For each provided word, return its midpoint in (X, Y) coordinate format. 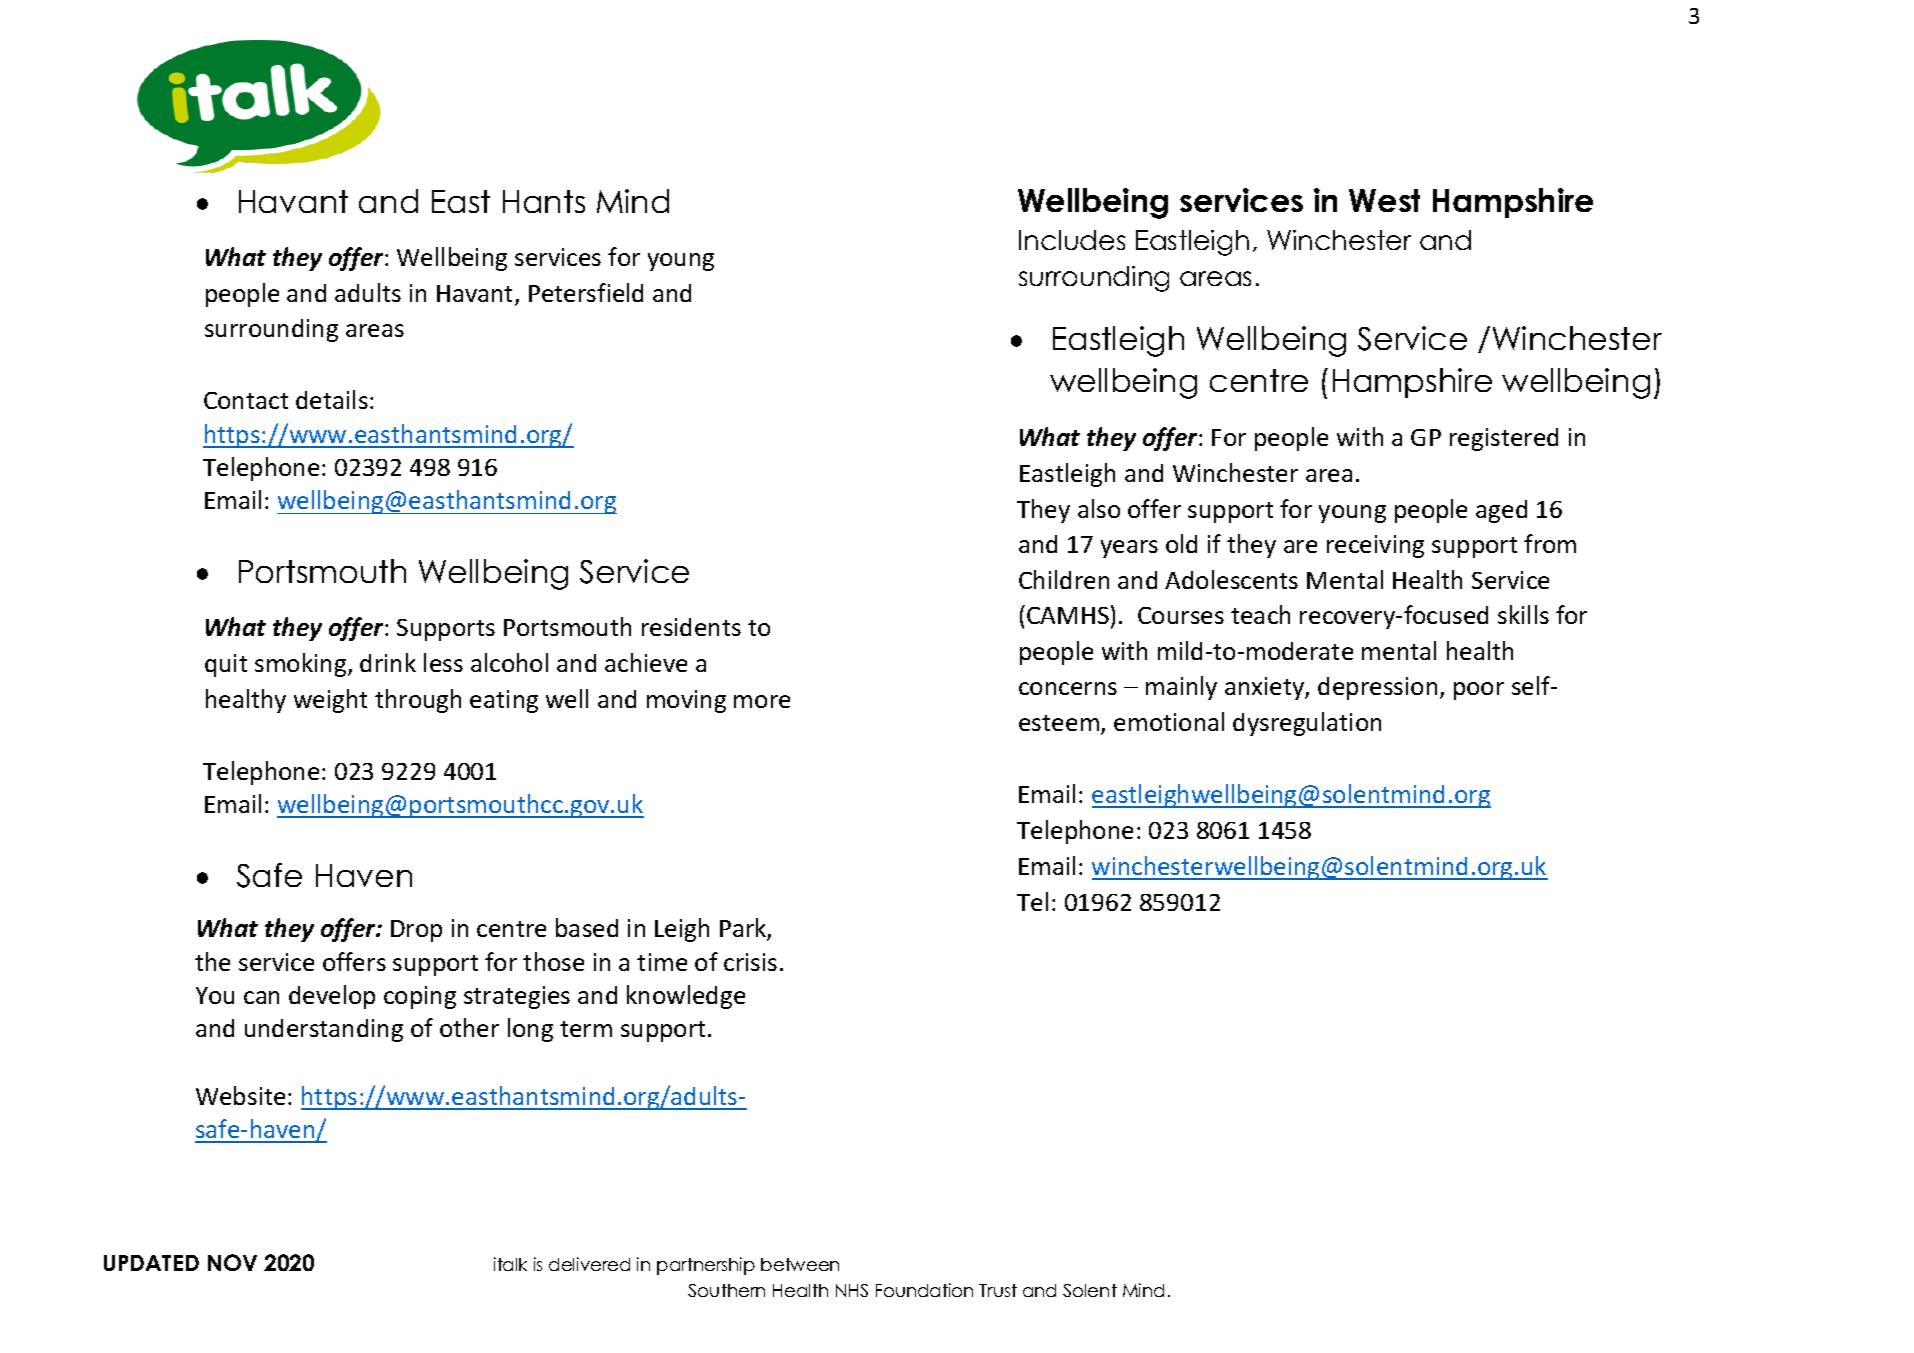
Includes (1072, 240)
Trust (998, 1290)
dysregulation (1307, 724)
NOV (232, 1262)
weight (330, 701)
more (762, 701)
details (332, 399)
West (1384, 200)
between (800, 1264)
